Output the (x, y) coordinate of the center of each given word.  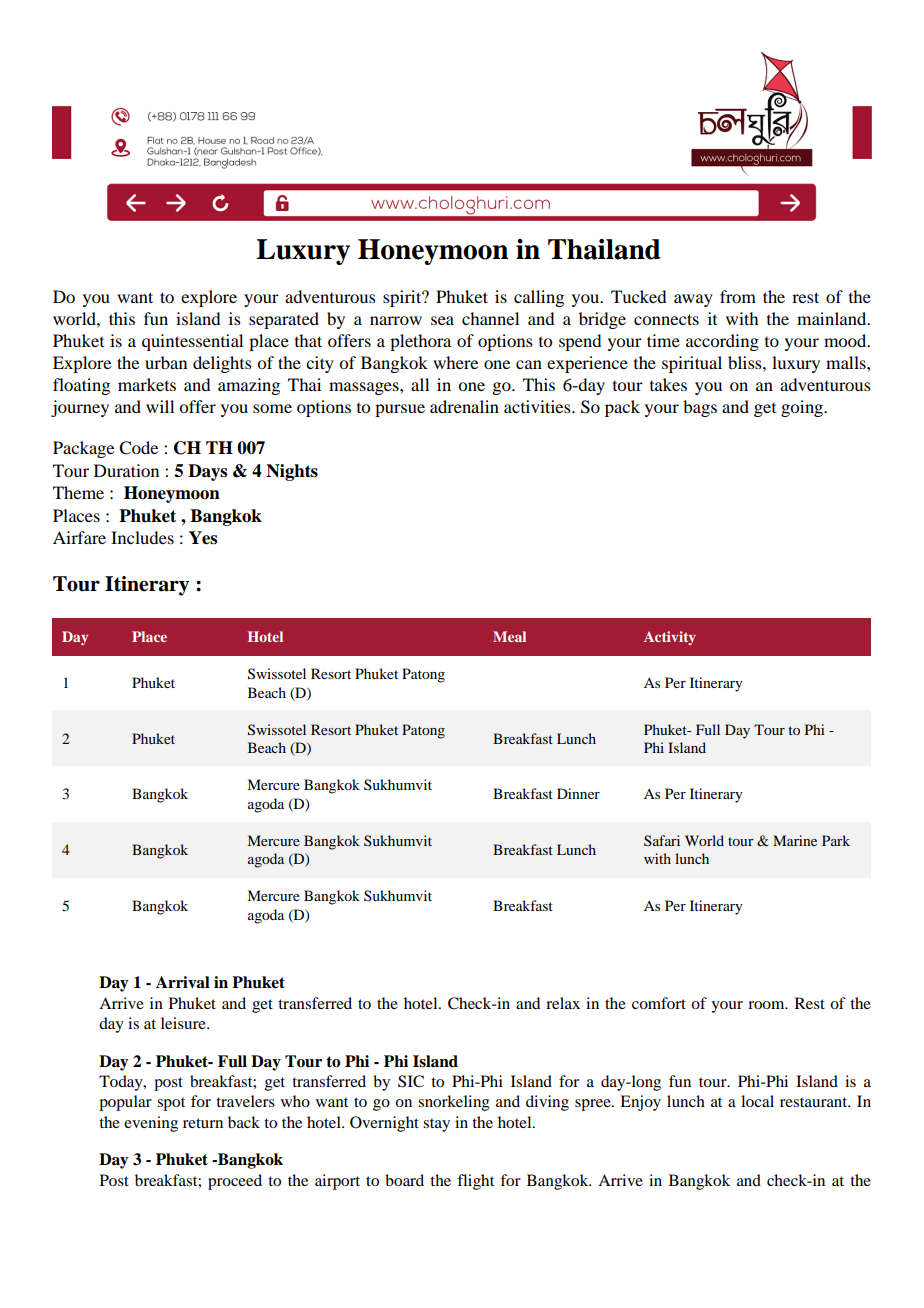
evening (151, 1124)
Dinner (578, 793)
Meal (509, 636)
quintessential (192, 342)
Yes (203, 538)
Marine (795, 840)
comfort (659, 1003)
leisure (184, 1023)
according (722, 342)
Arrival (183, 982)
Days (207, 472)
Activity (670, 638)
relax (563, 1003)
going (803, 408)
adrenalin (464, 406)
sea (442, 320)
